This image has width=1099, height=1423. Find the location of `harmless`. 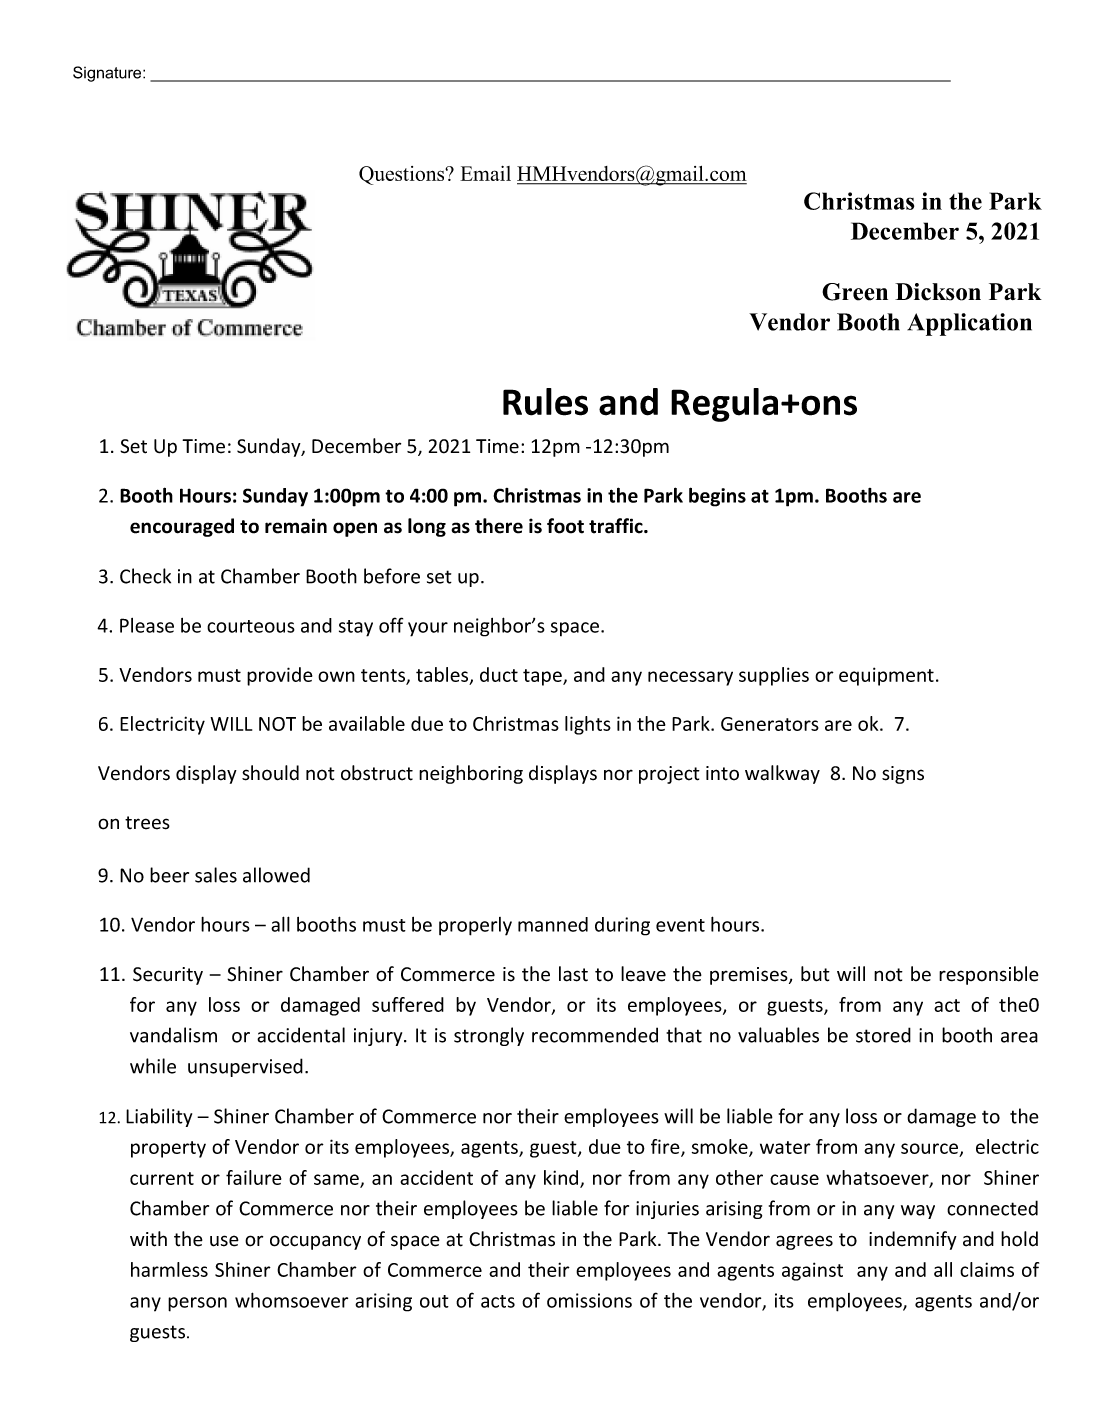

harmless is located at coordinates (169, 1269).
